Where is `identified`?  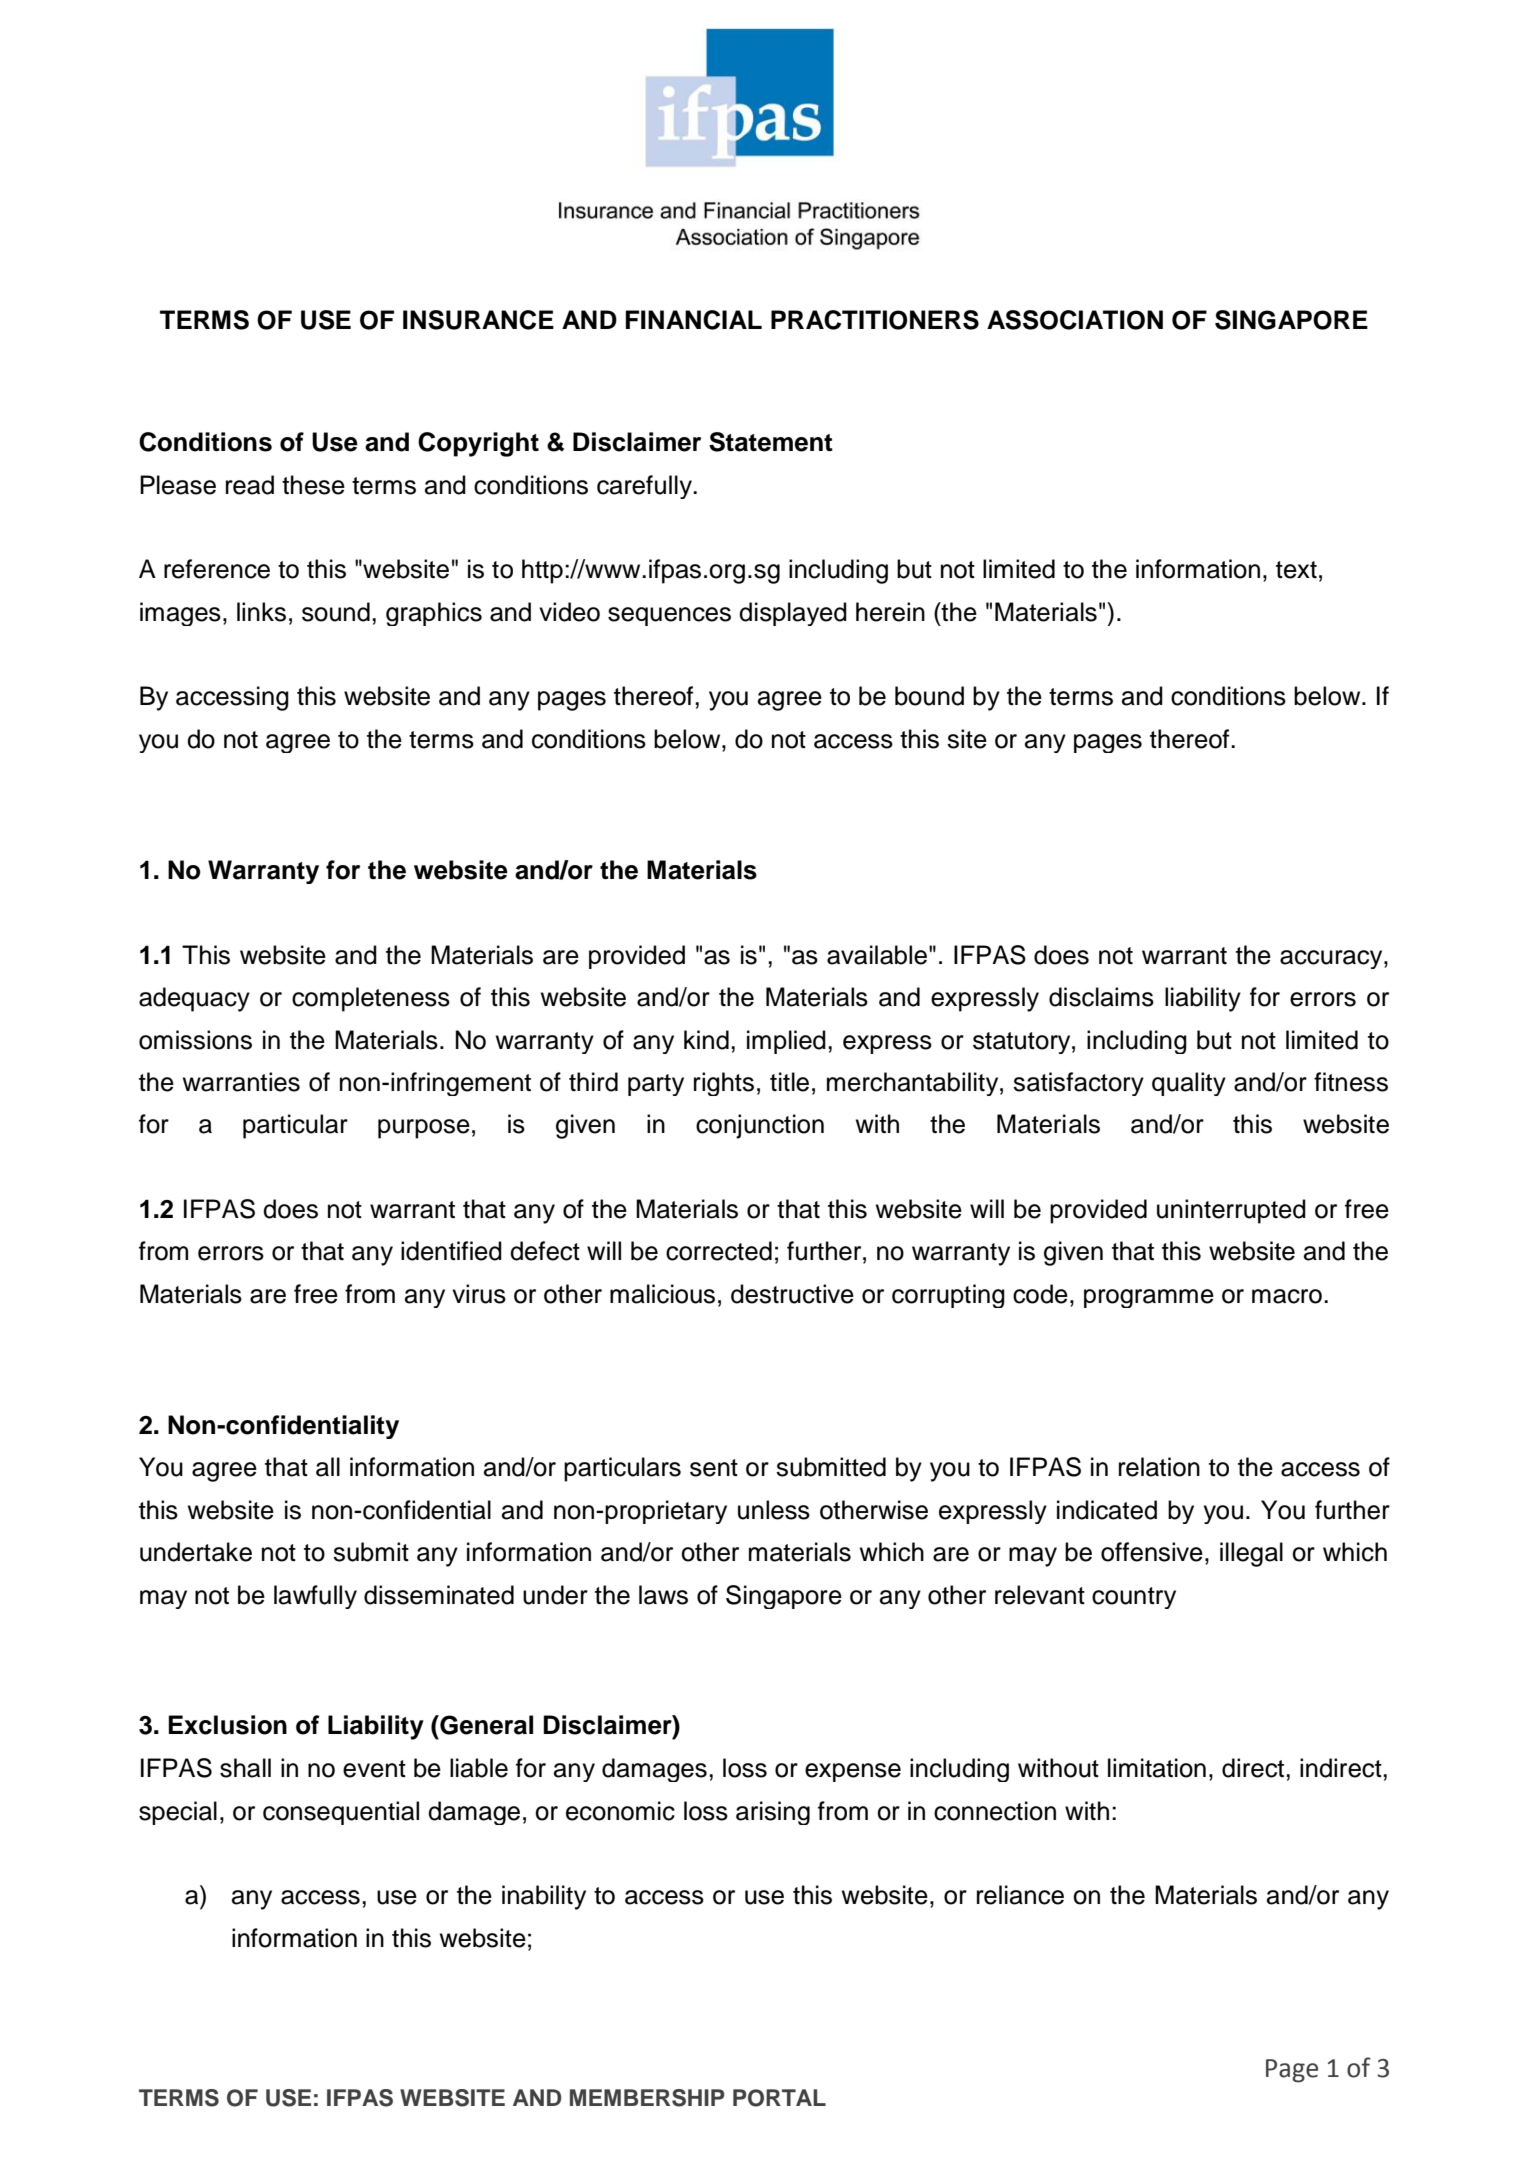
identified is located at coordinates (451, 1251).
